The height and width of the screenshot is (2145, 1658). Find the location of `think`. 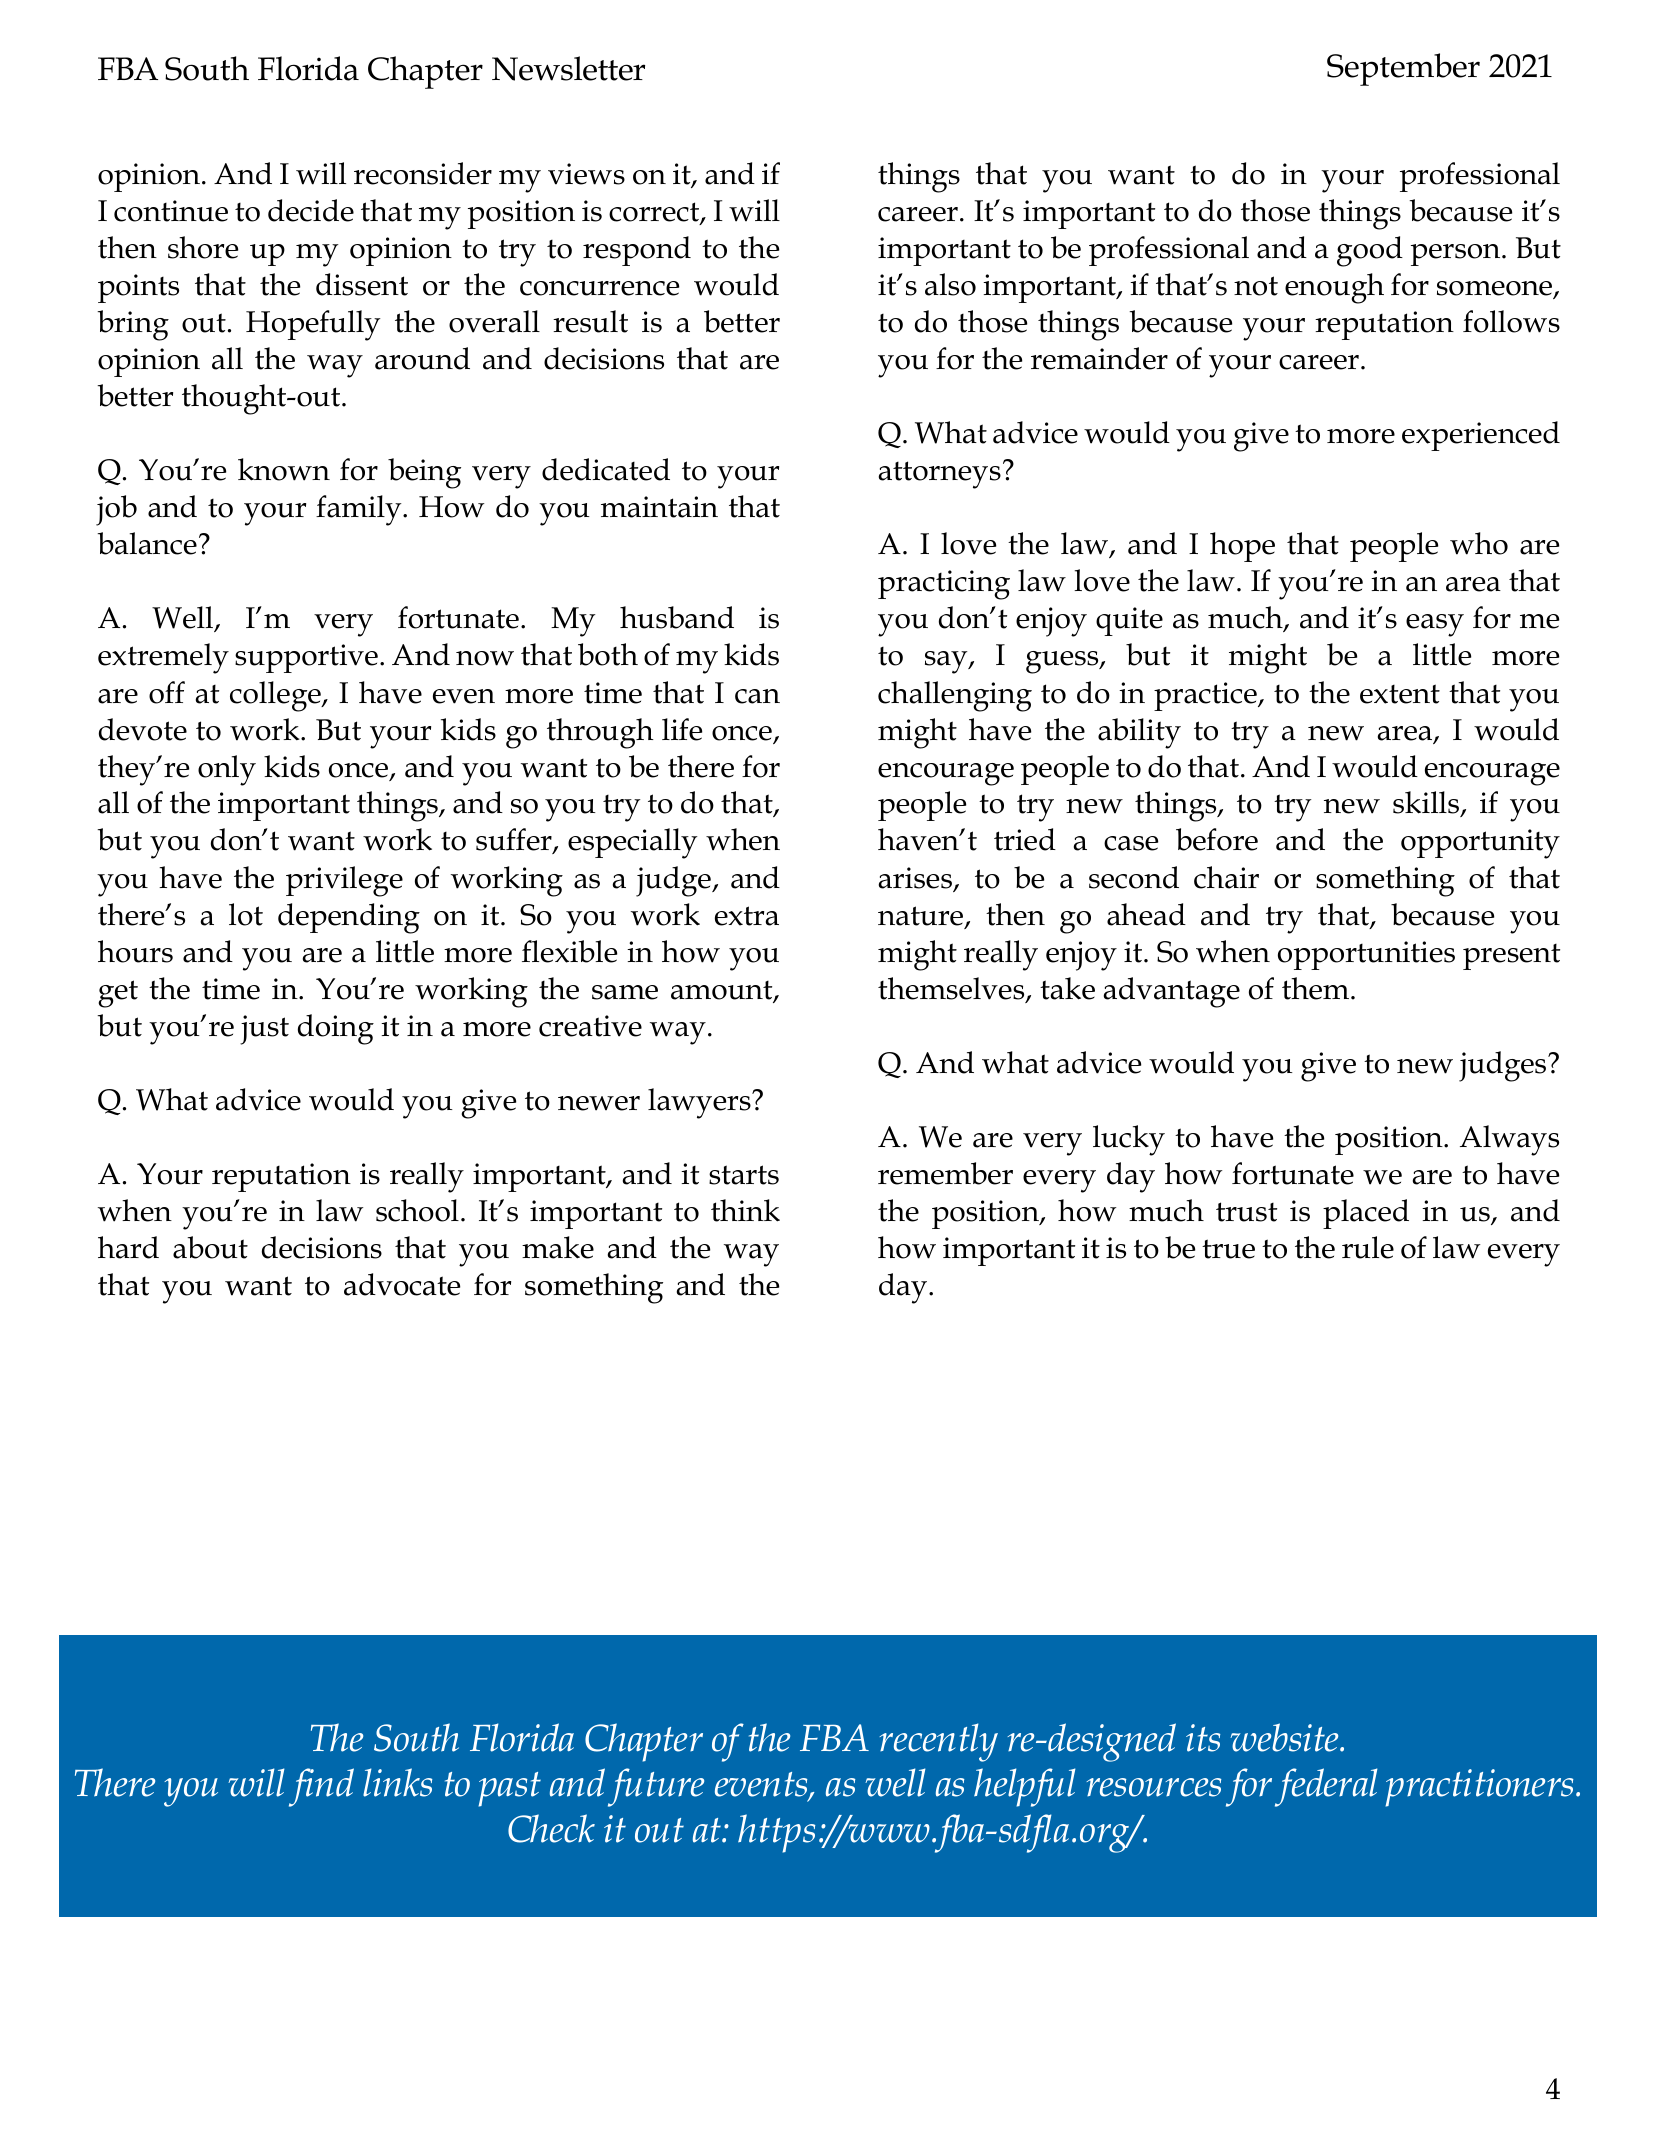

think is located at coordinates (745, 1210).
